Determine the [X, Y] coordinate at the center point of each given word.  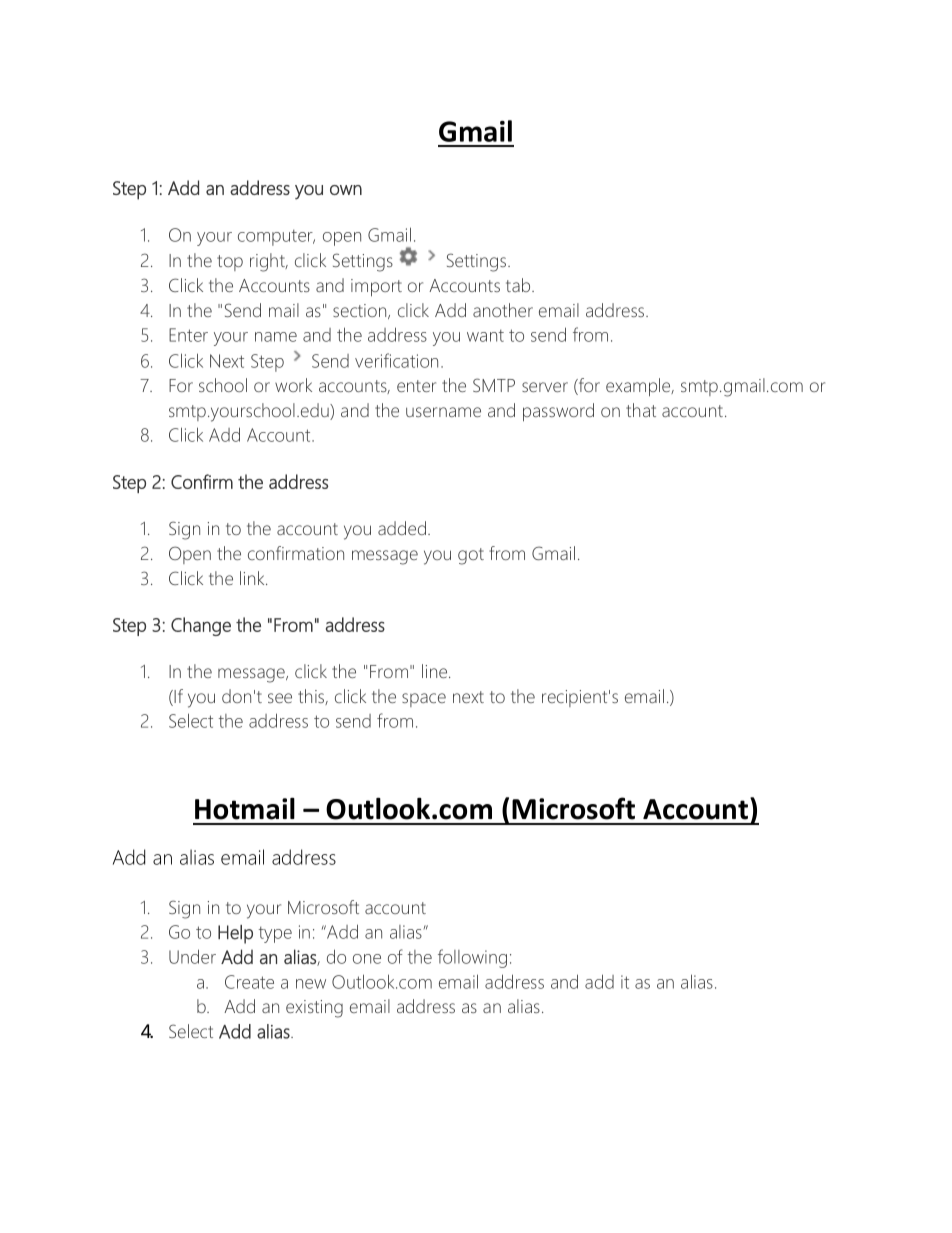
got [471, 556]
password [558, 412]
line [436, 671]
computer [276, 238]
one [367, 959]
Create [249, 982]
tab [519, 285]
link [253, 578]
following [472, 958]
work [293, 385]
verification [396, 360]
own [346, 190]
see [280, 698]
